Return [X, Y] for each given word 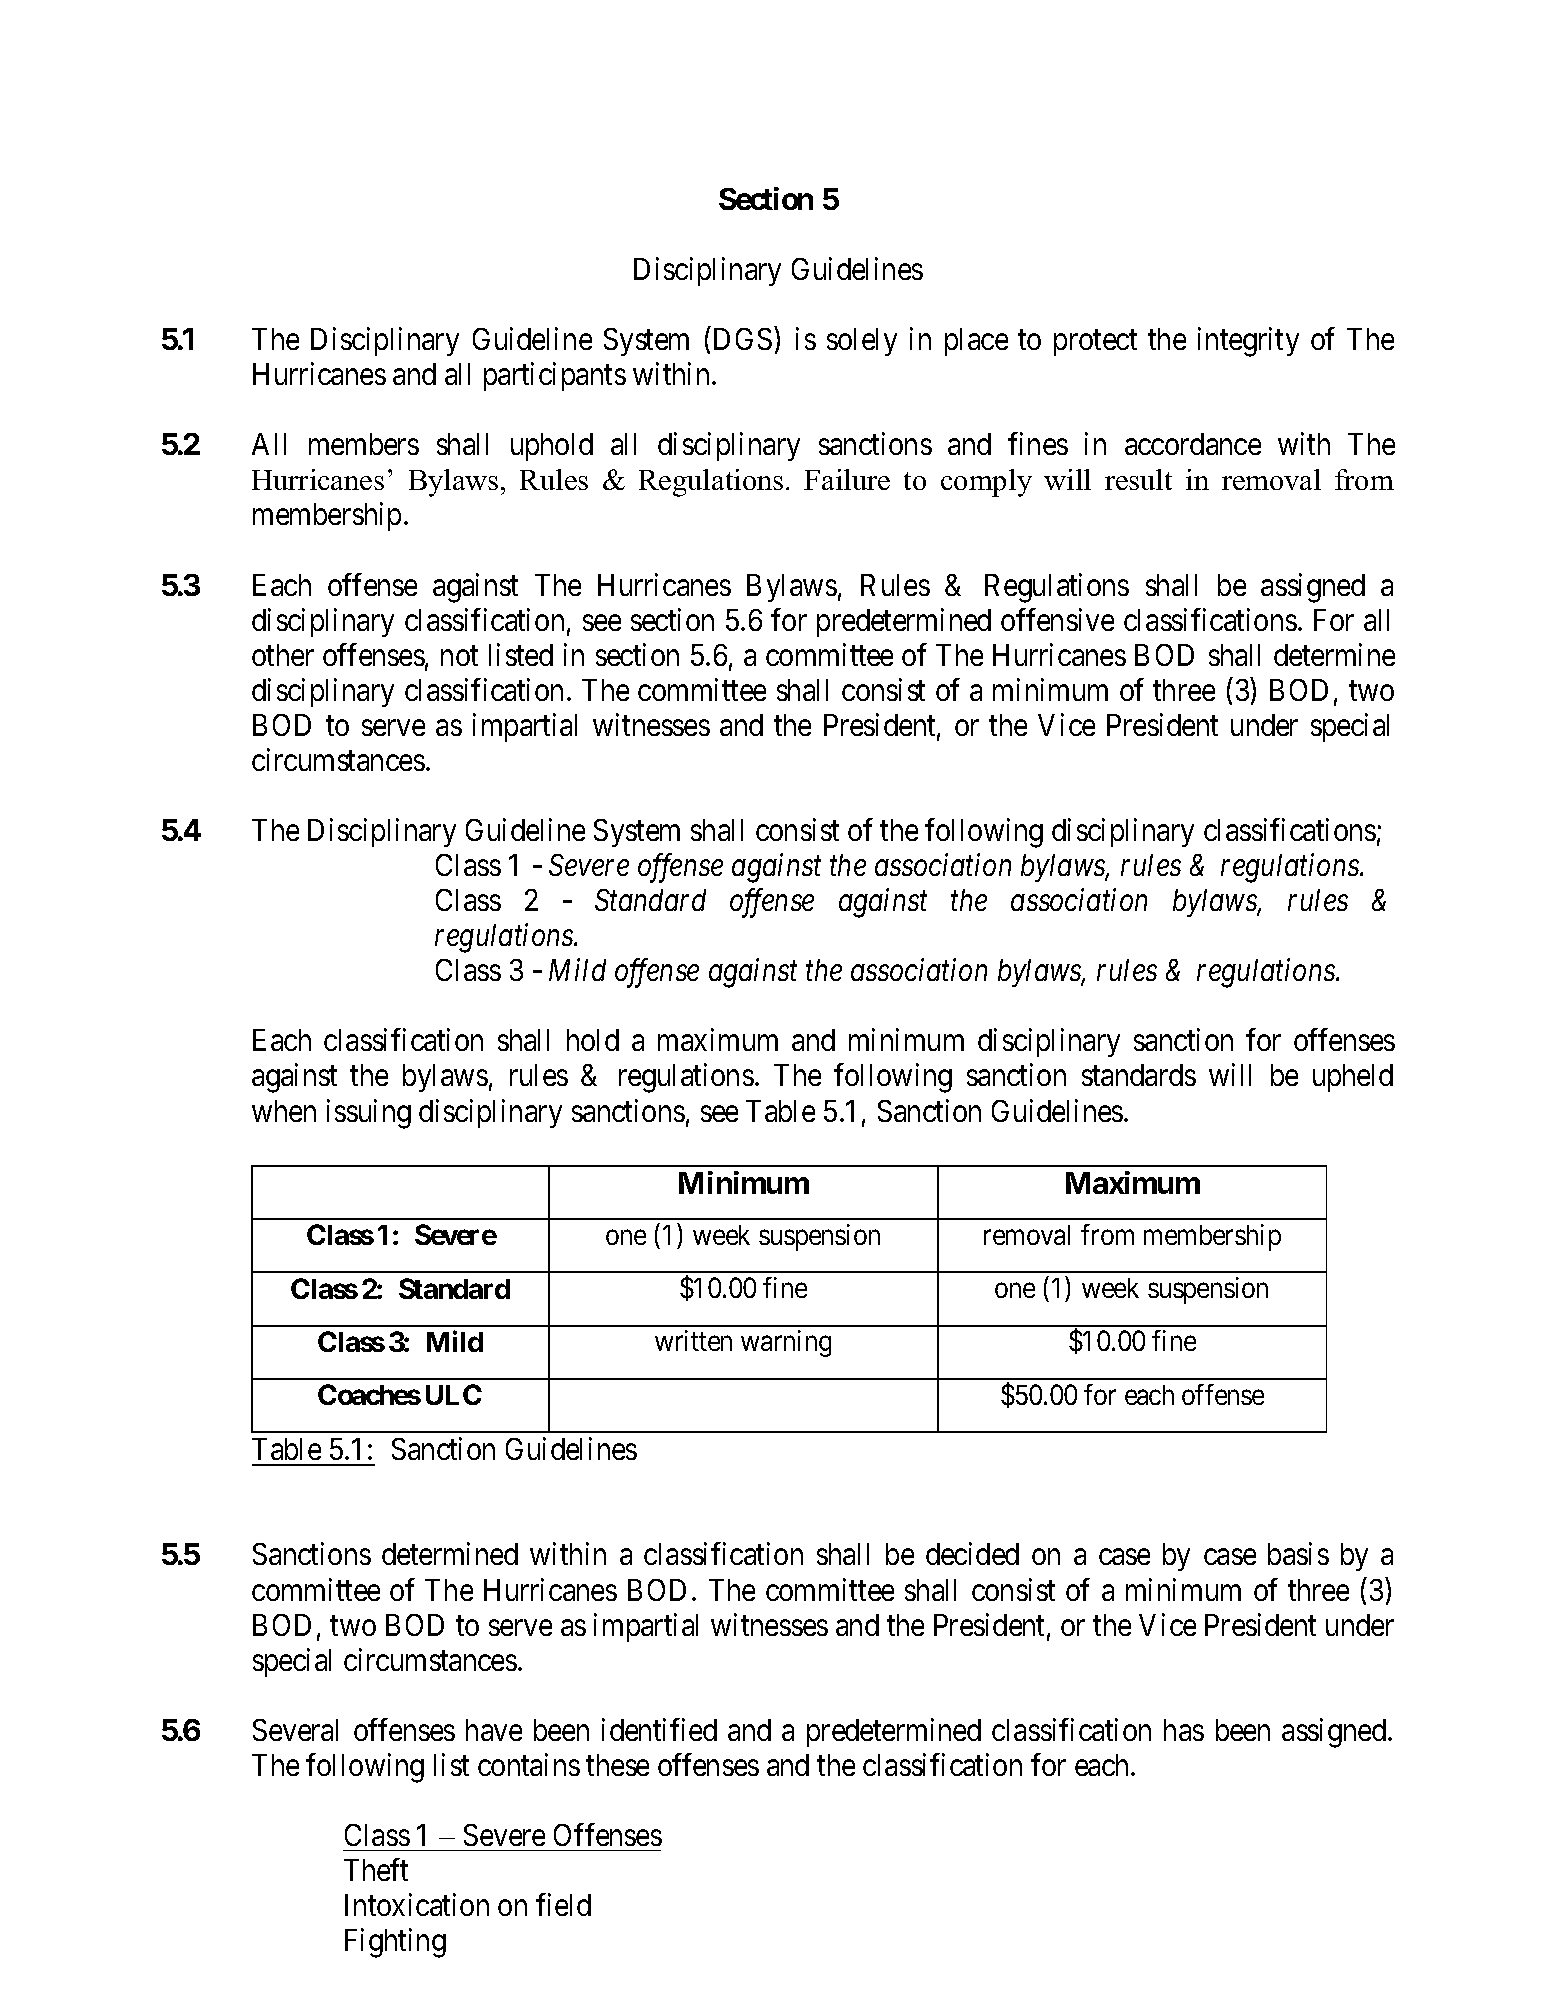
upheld [1353, 1078]
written [693, 1340]
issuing [369, 1114]
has [1184, 1730]
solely [862, 342]
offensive [1057, 619]
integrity [1248, 342]
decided [972, 1554]
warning [786, 1343]
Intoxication [417, 1904]
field [563, 1904]
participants [555, 376]
